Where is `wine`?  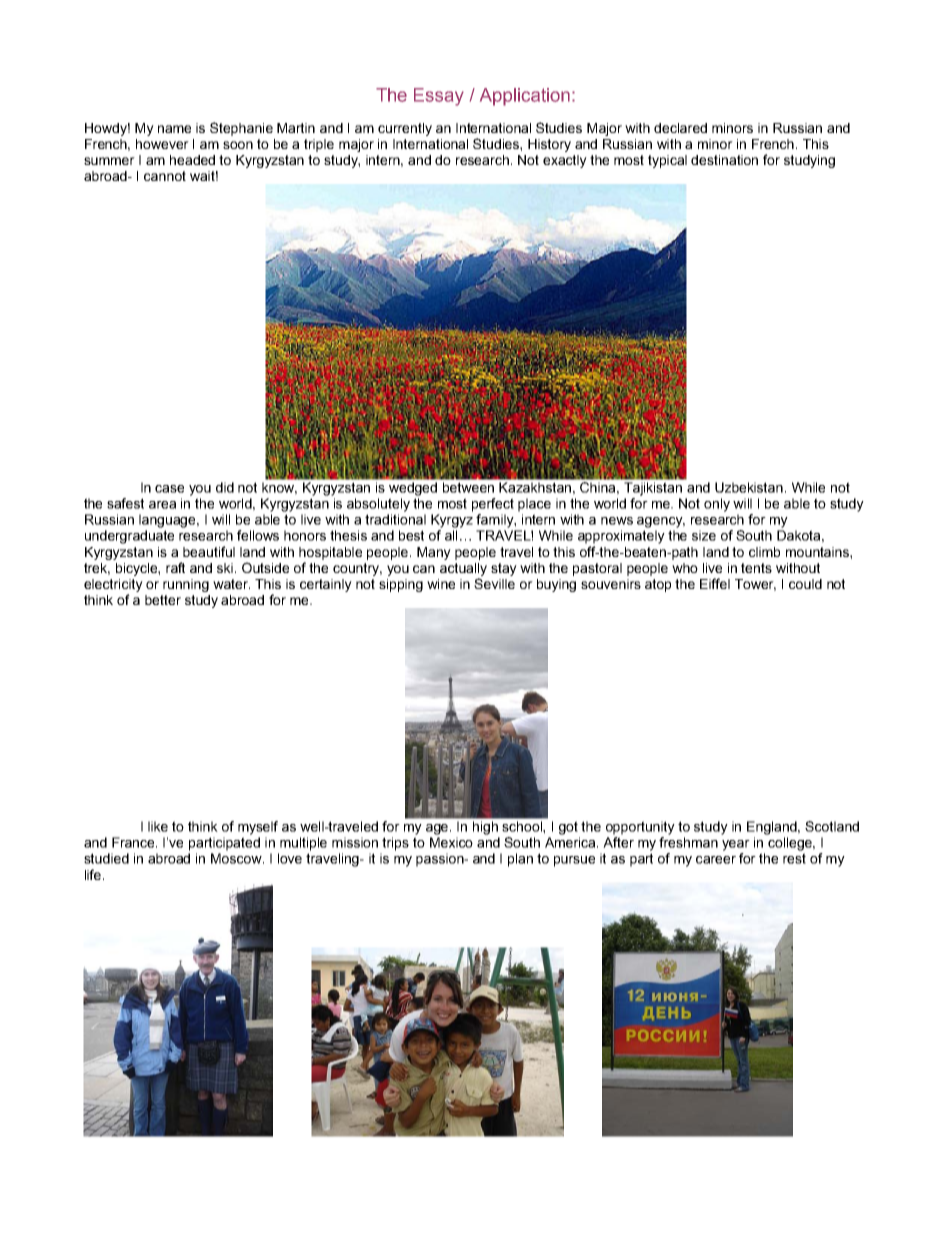 wine is located at coordinates (441, 584).
